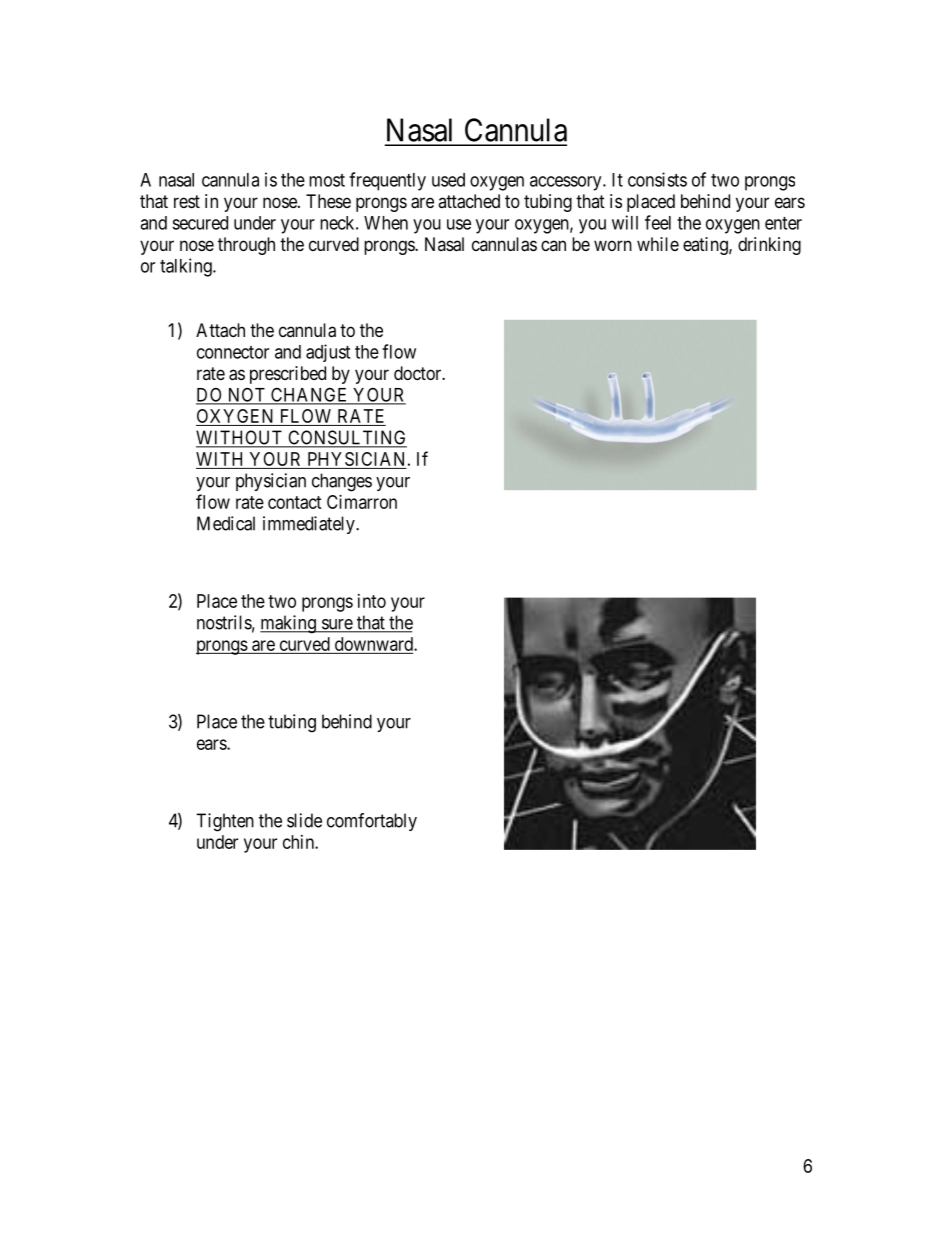 The width and height of the screenshot is (952, 1233). What do you see at coordinates (372, 601) in the screenshot?
I see `into` at bounding box center [372, 601].
